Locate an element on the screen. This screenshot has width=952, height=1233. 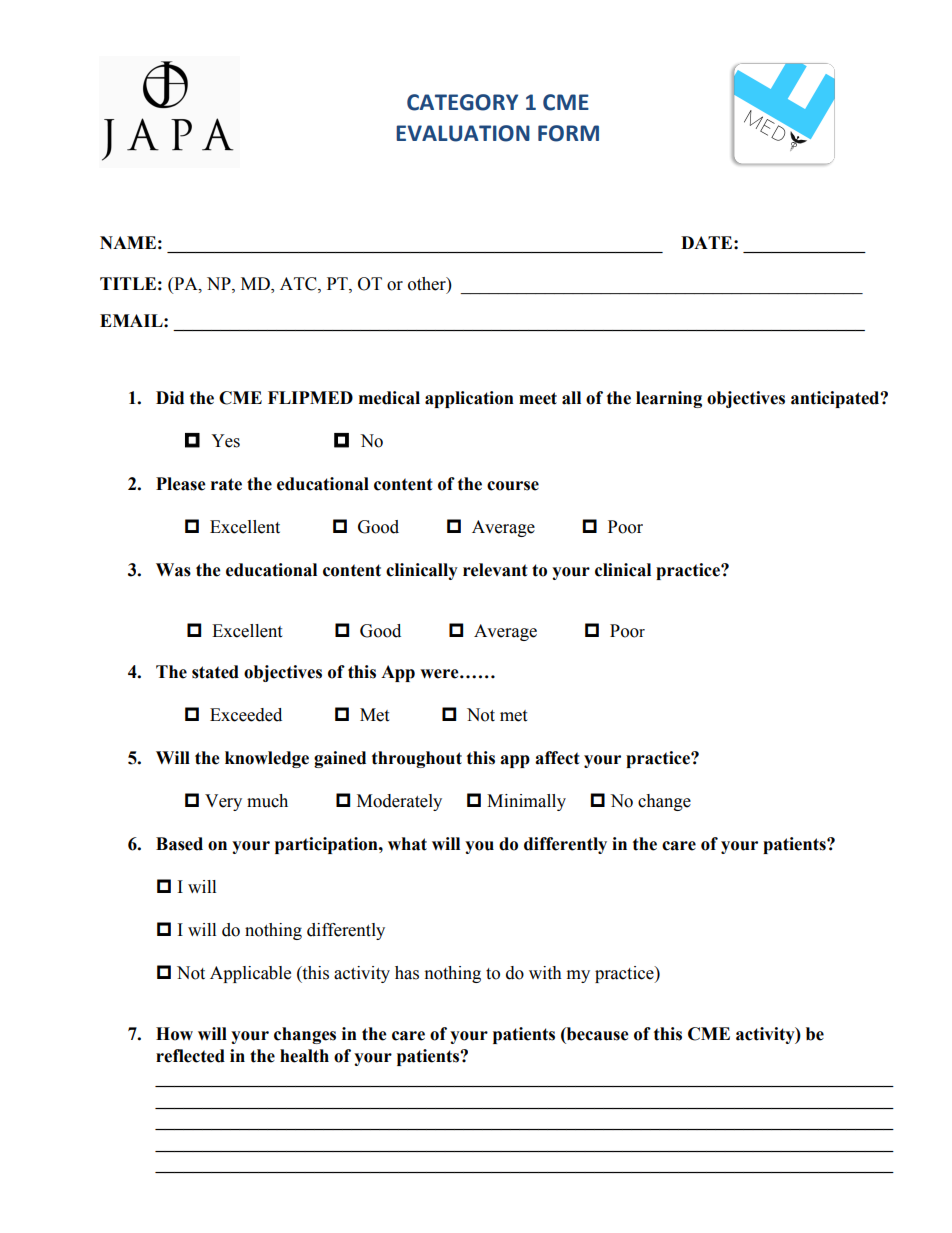
learning is located at coordinates (669, 399).
